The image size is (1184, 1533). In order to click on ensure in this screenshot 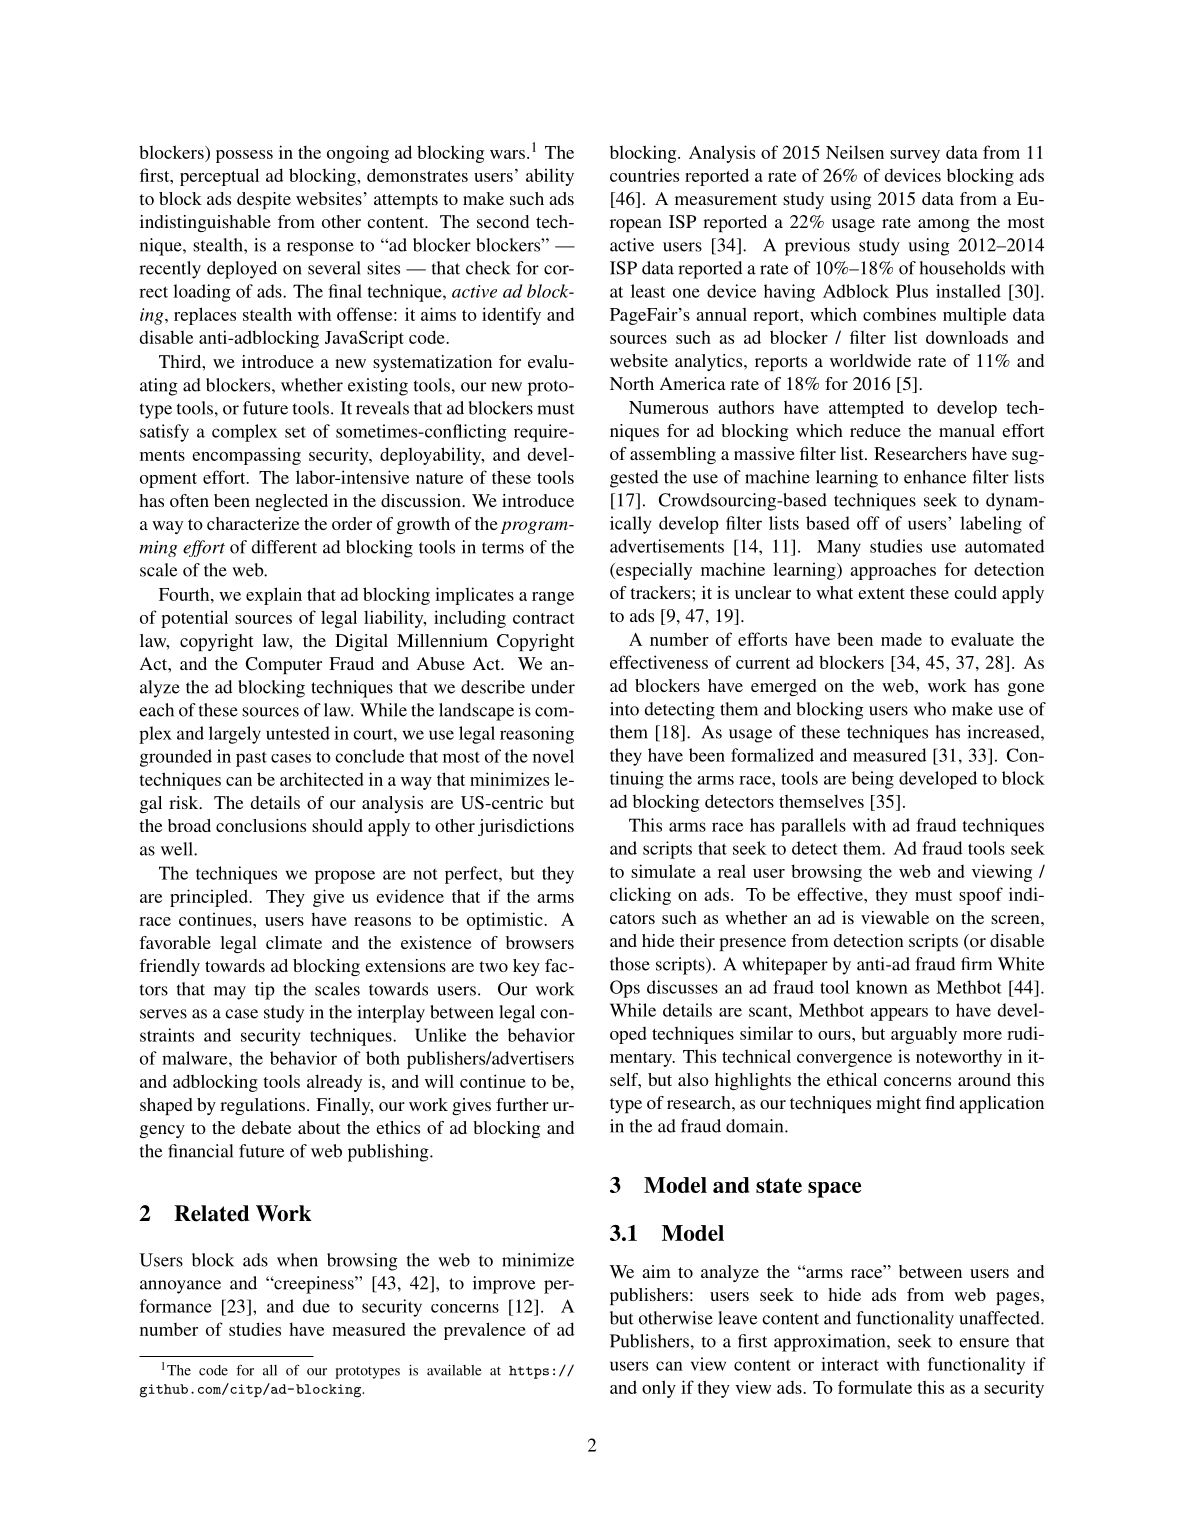, I will do `click(984, 1343)`.
